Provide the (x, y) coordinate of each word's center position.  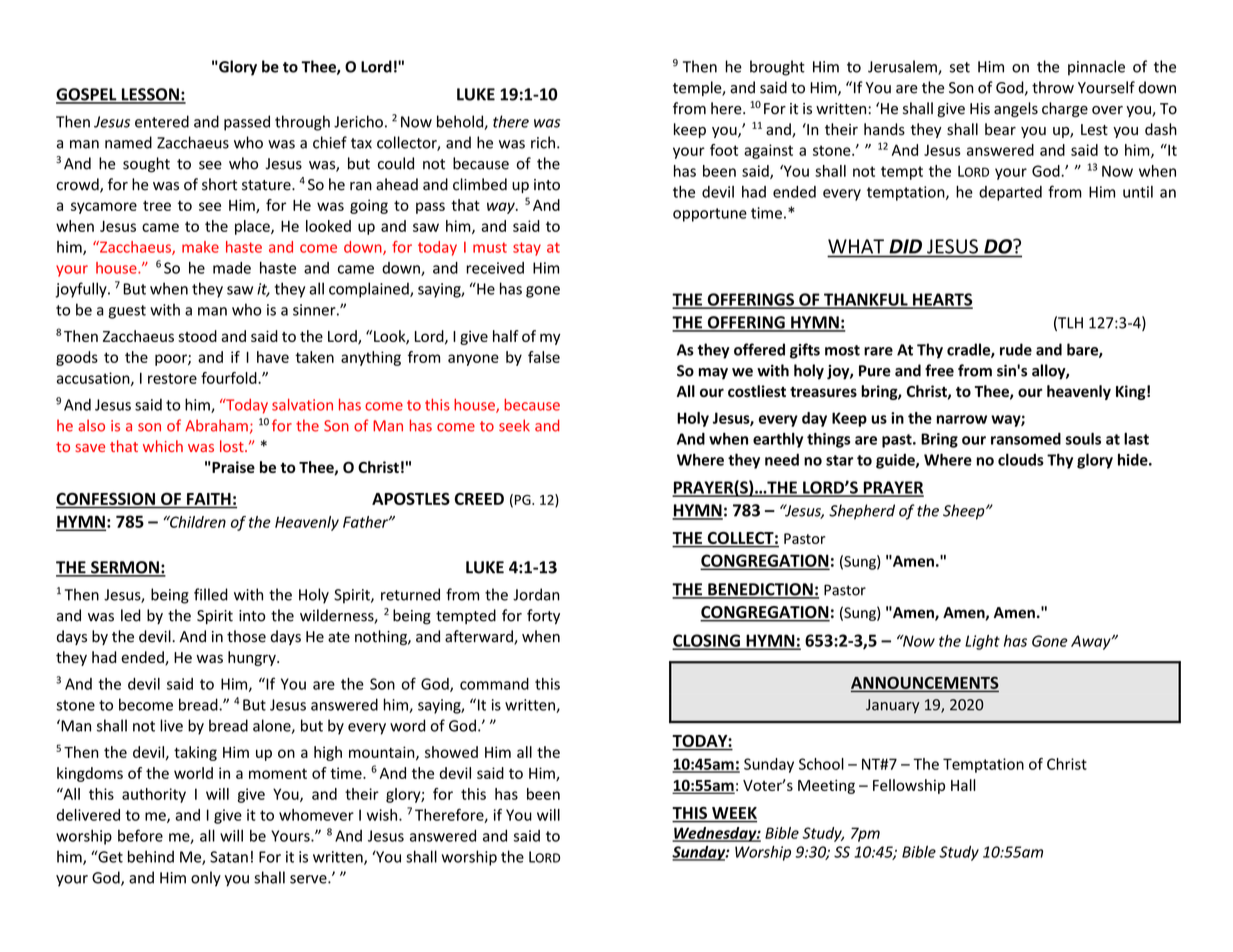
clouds (1021, 459)
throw (1053, 87)
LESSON (150, 95)
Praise (233, 467)
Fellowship (909, 786)
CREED (479, 499)
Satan (229, 857)
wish (383, 815)
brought (777, 68)
